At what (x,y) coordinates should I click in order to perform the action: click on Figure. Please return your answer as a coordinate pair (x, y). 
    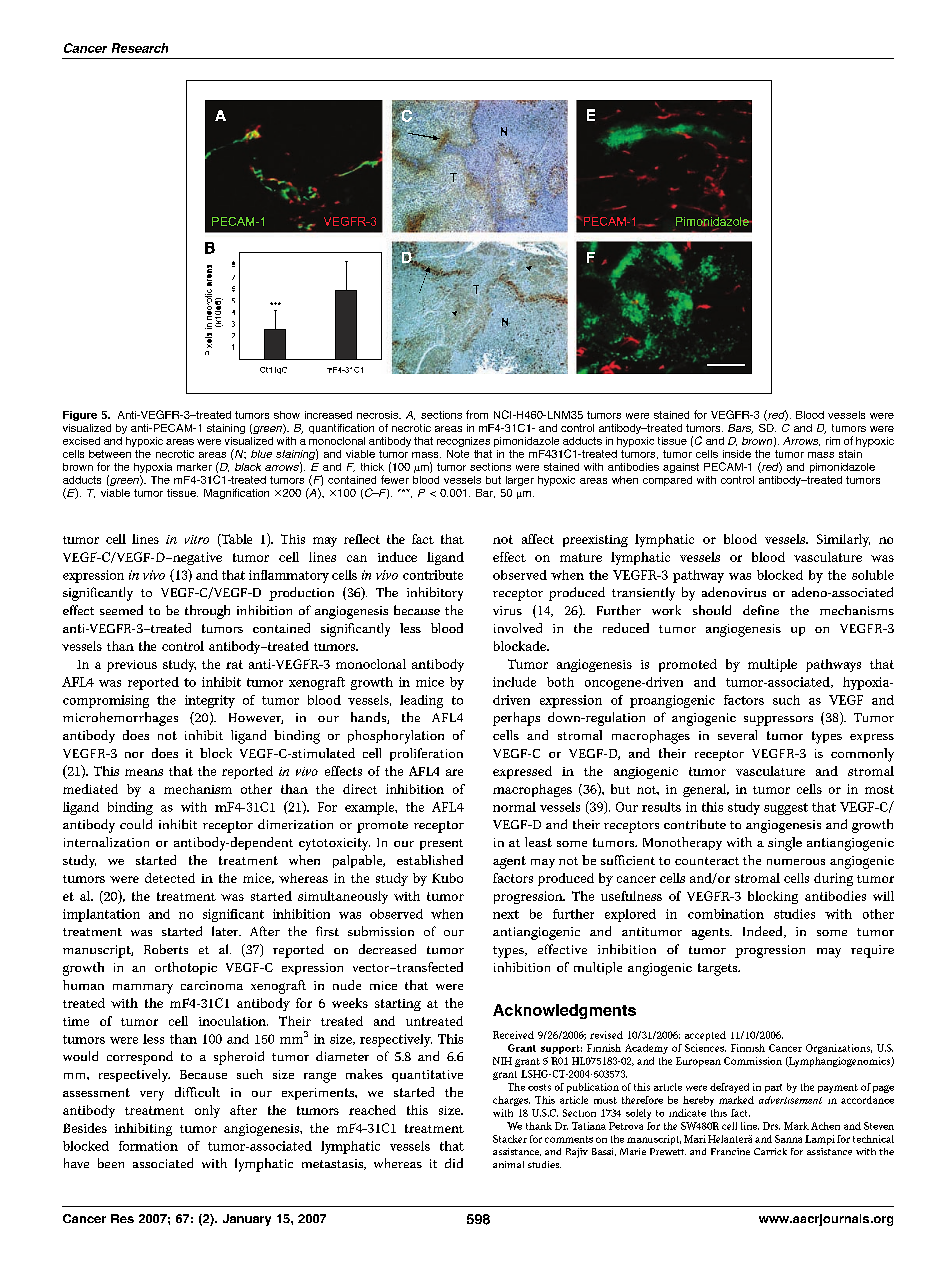
    Looking at the image, I should click on (80, 416).
